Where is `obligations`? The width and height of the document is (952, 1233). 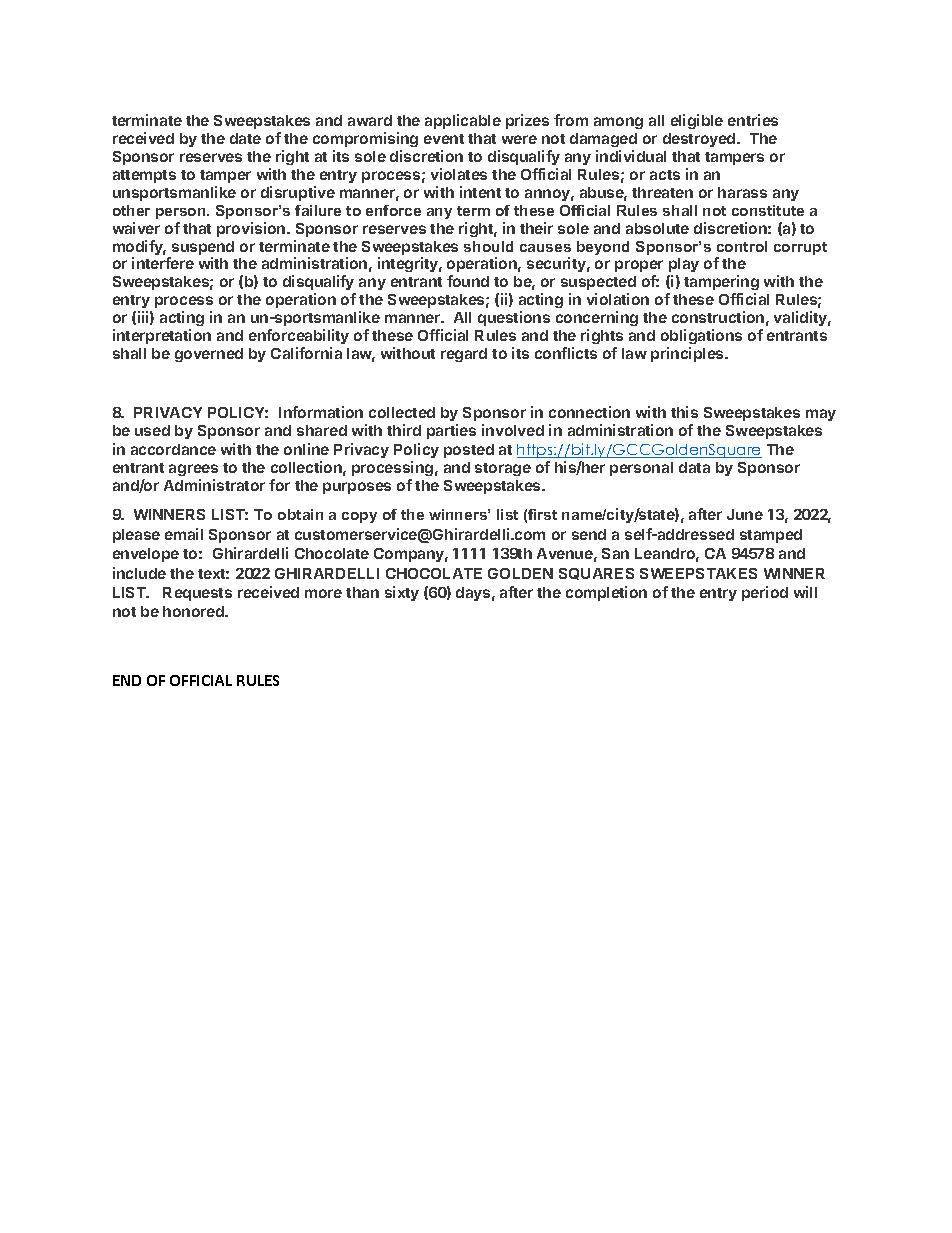 obligations is located at coordinates (701, 336).
